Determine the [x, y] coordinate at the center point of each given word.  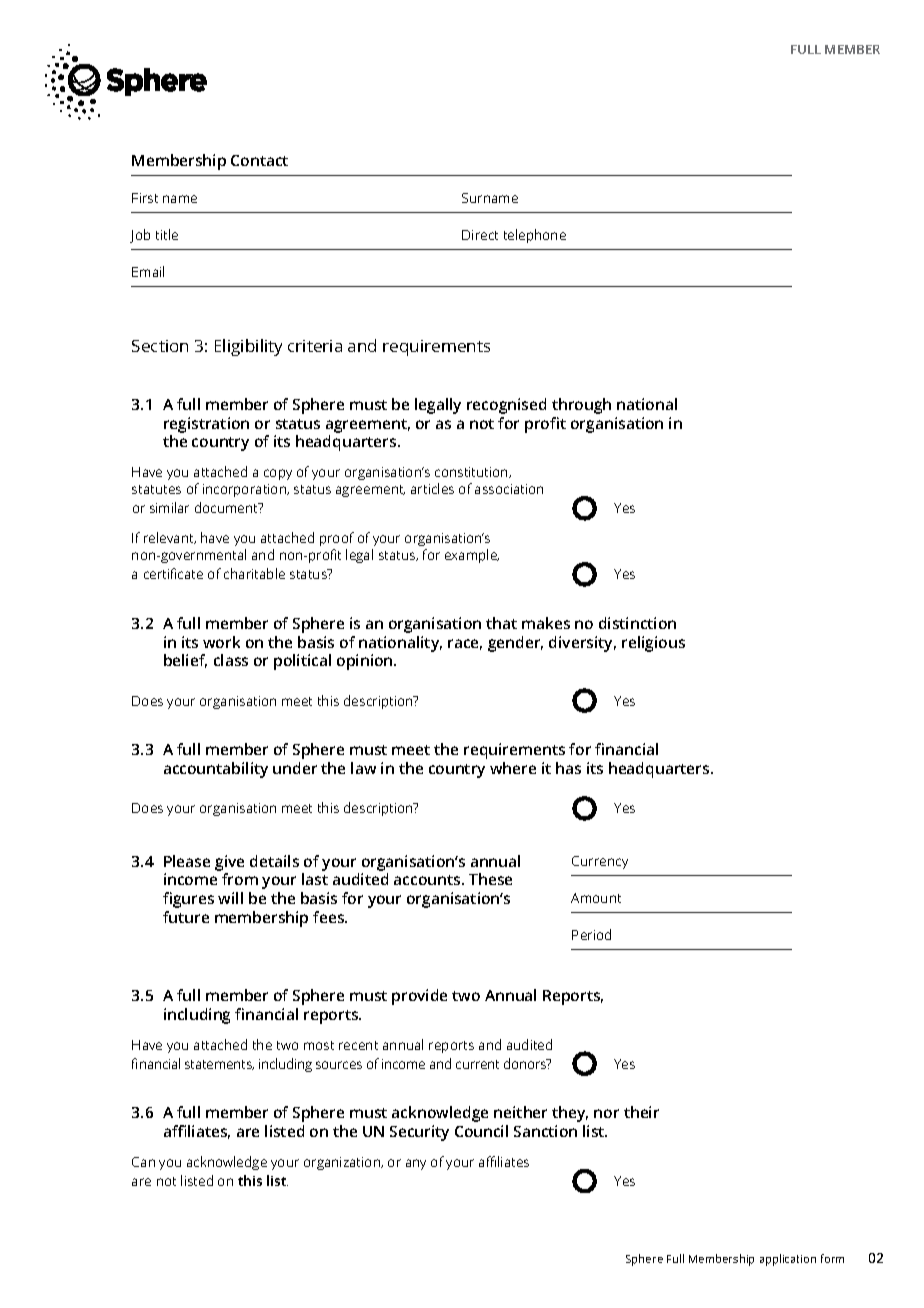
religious [653, 644]
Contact [259, 160]
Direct [480, 235]
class [231, 660]
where [513, 768]
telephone [535, 236]
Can [143, 1162]
